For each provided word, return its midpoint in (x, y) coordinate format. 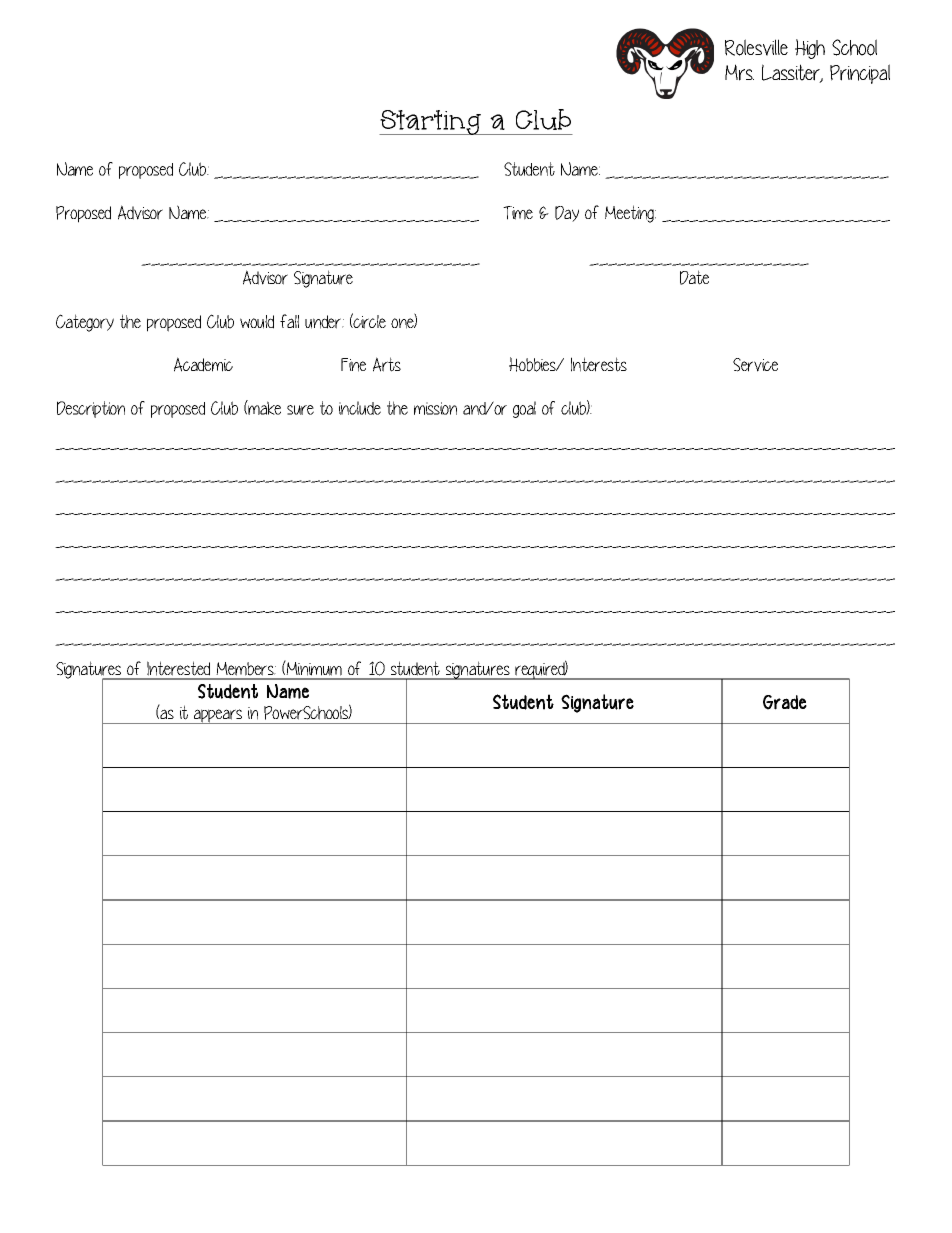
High (810, 49)
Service (755, 365)
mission (435, 408)
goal (524, 409)
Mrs (739, 72)
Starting (431, 122)
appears (218, 716)
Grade (785, 702)
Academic (203, 364)
